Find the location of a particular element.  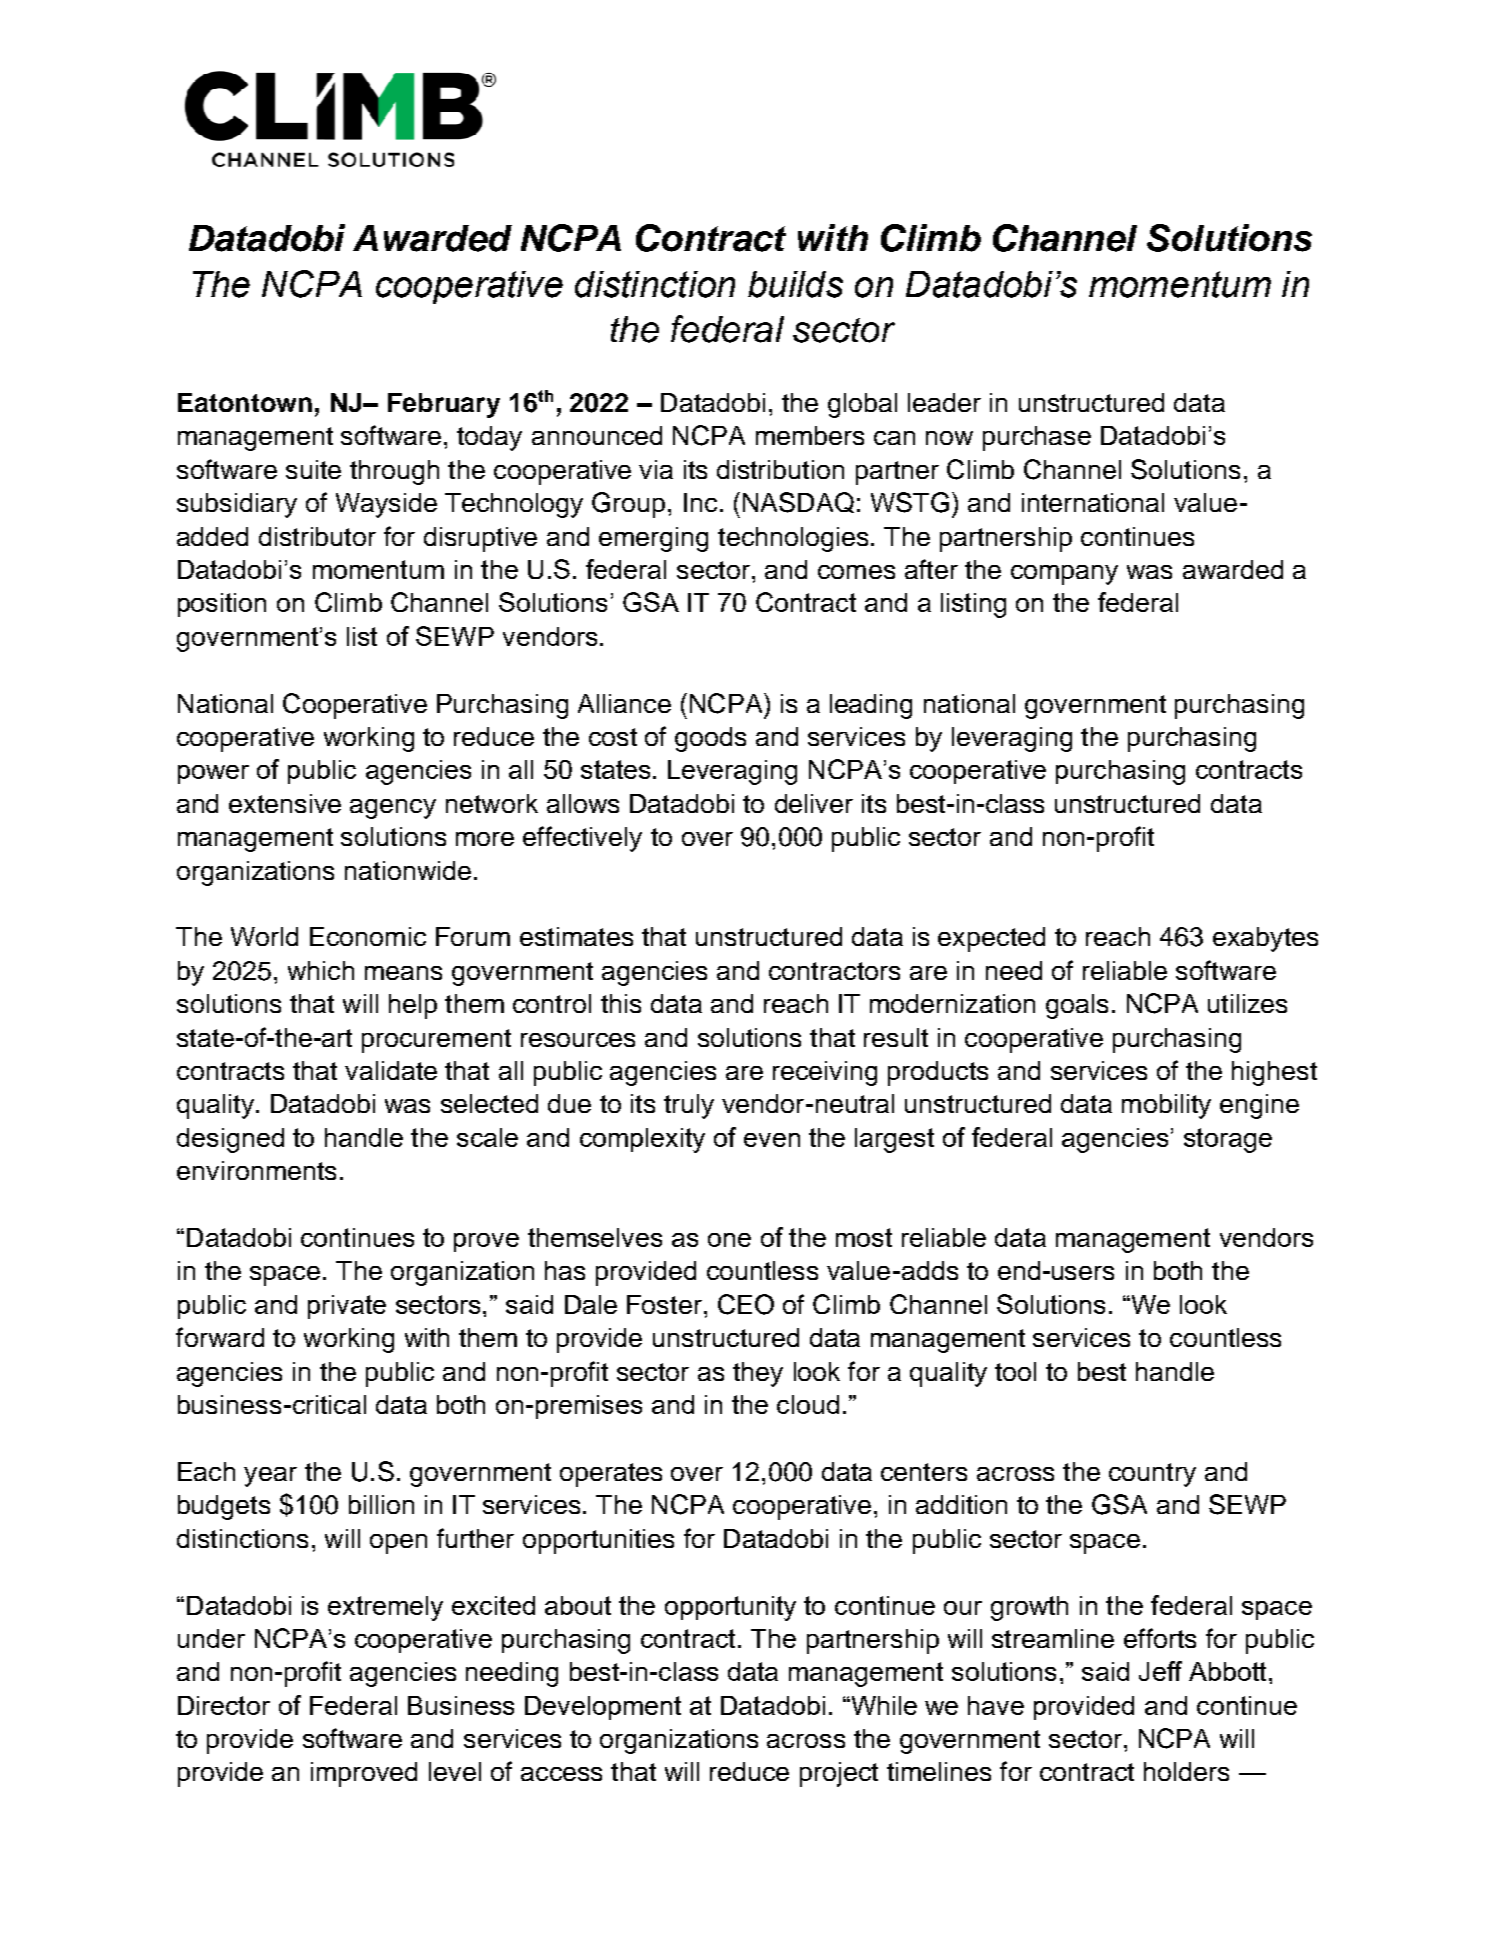

project is located at coordinates (839, 1774).
